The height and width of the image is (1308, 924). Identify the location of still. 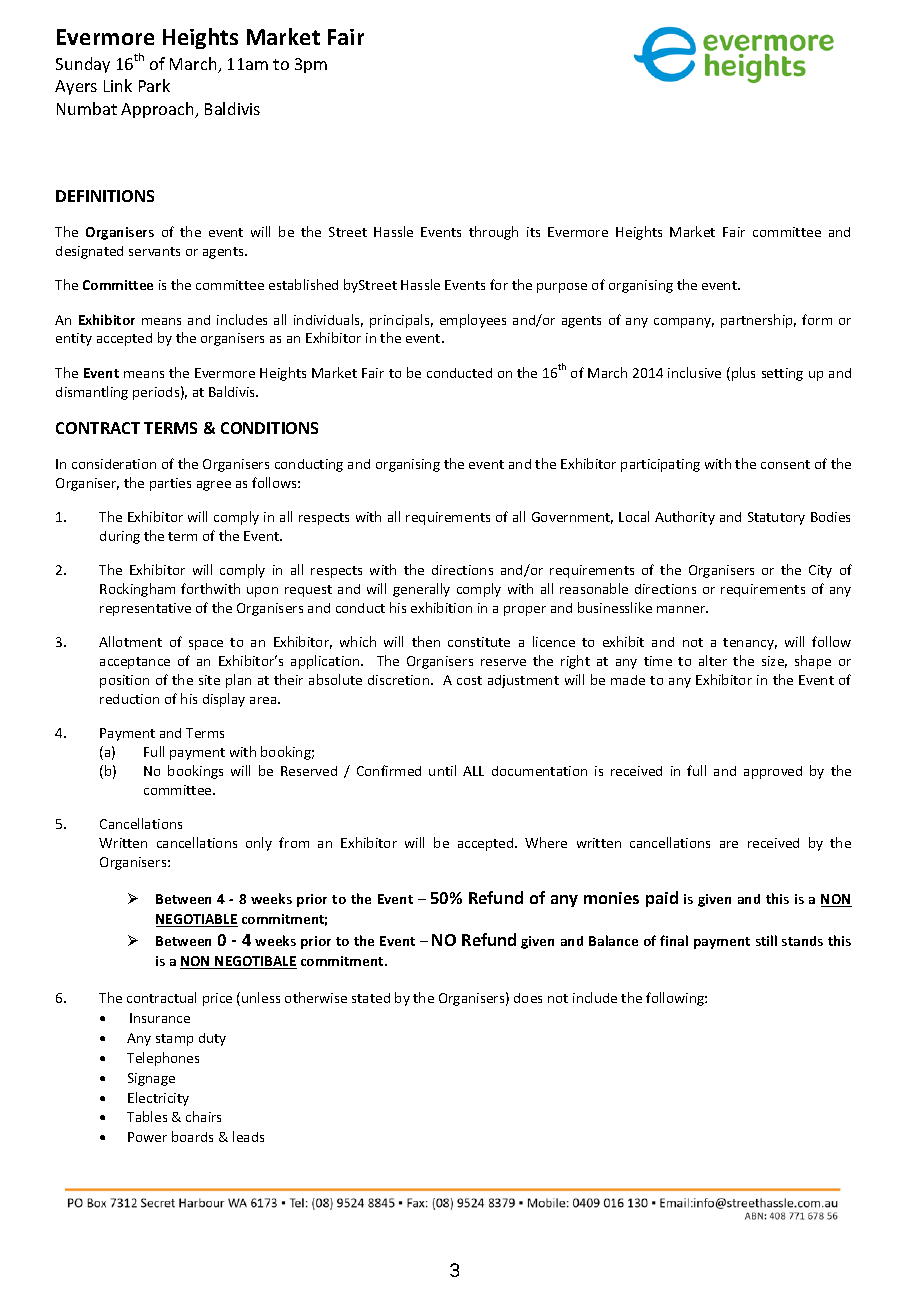
(766, 940).
